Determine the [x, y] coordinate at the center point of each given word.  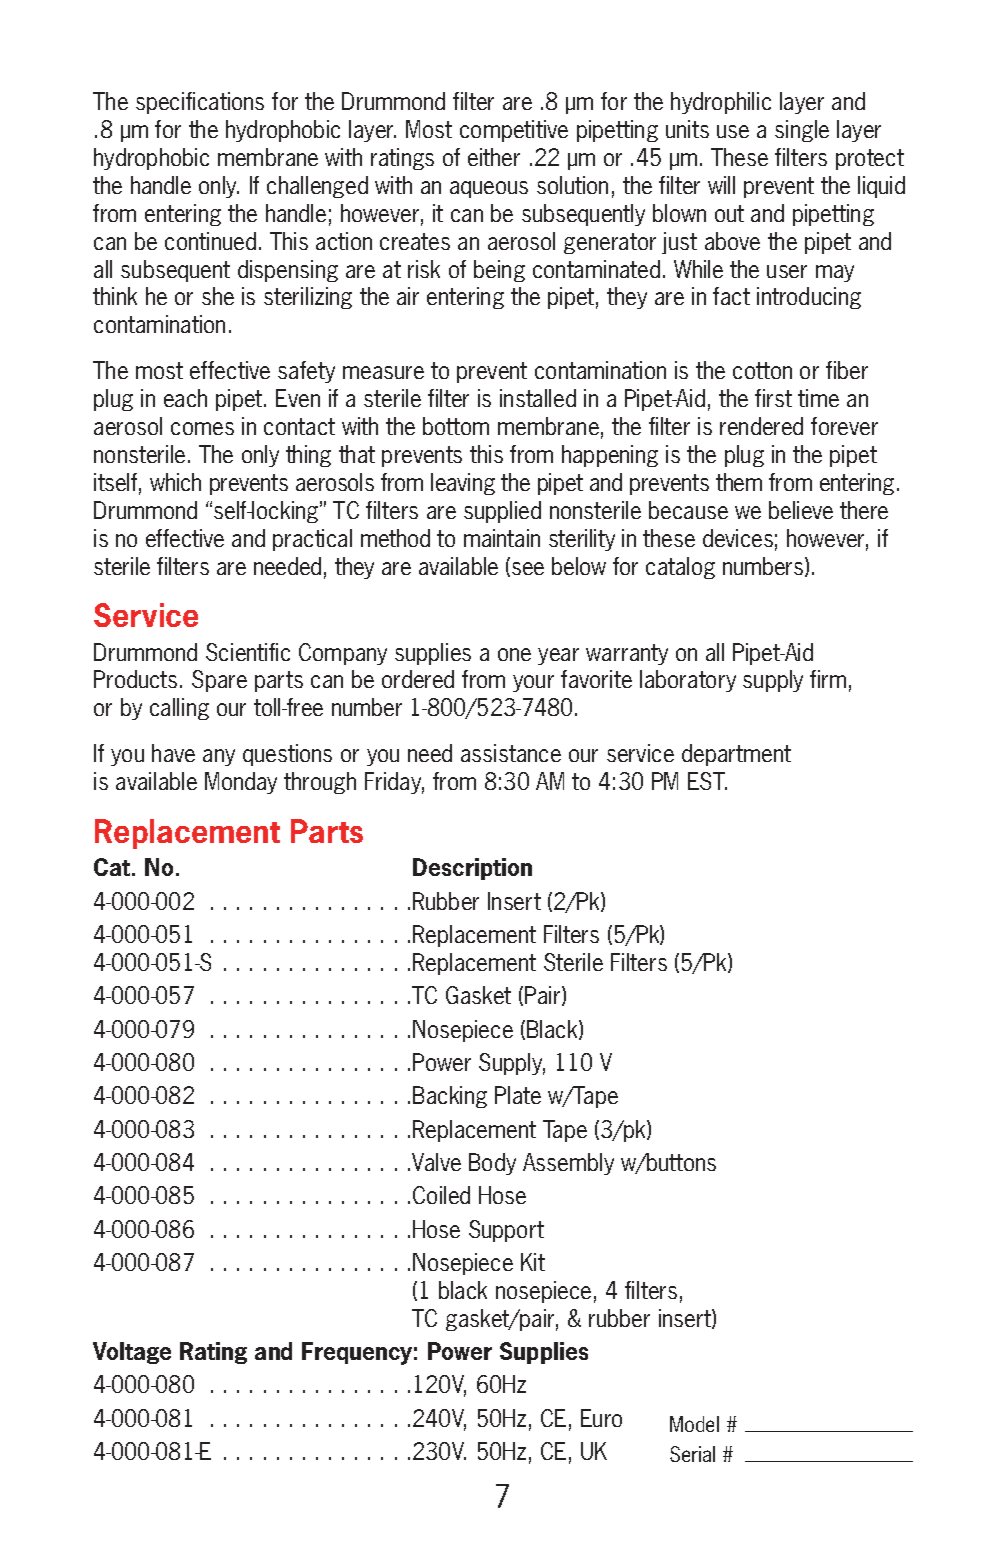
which [175, 482]
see [528, 568]
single [802, 131]
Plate [518, 1095]
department [736, 755]
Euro [601, 1418]
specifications [200, 103]
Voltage [132, 1353]
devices [738, 538]
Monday [241, 783]
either [494, 157]
